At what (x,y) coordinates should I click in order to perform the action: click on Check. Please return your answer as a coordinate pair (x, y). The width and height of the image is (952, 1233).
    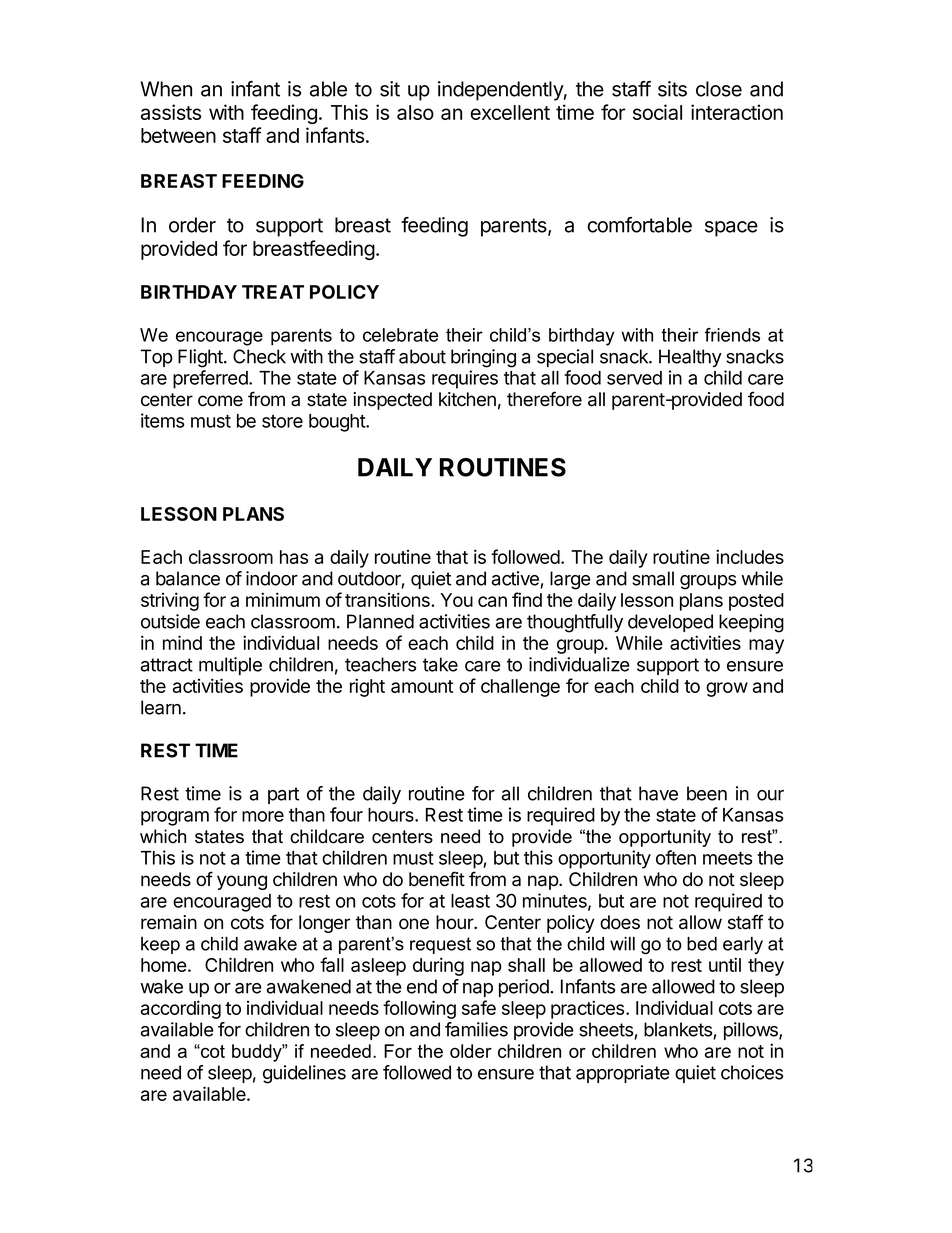
    Looking at the image, I should click on (259, 356).
